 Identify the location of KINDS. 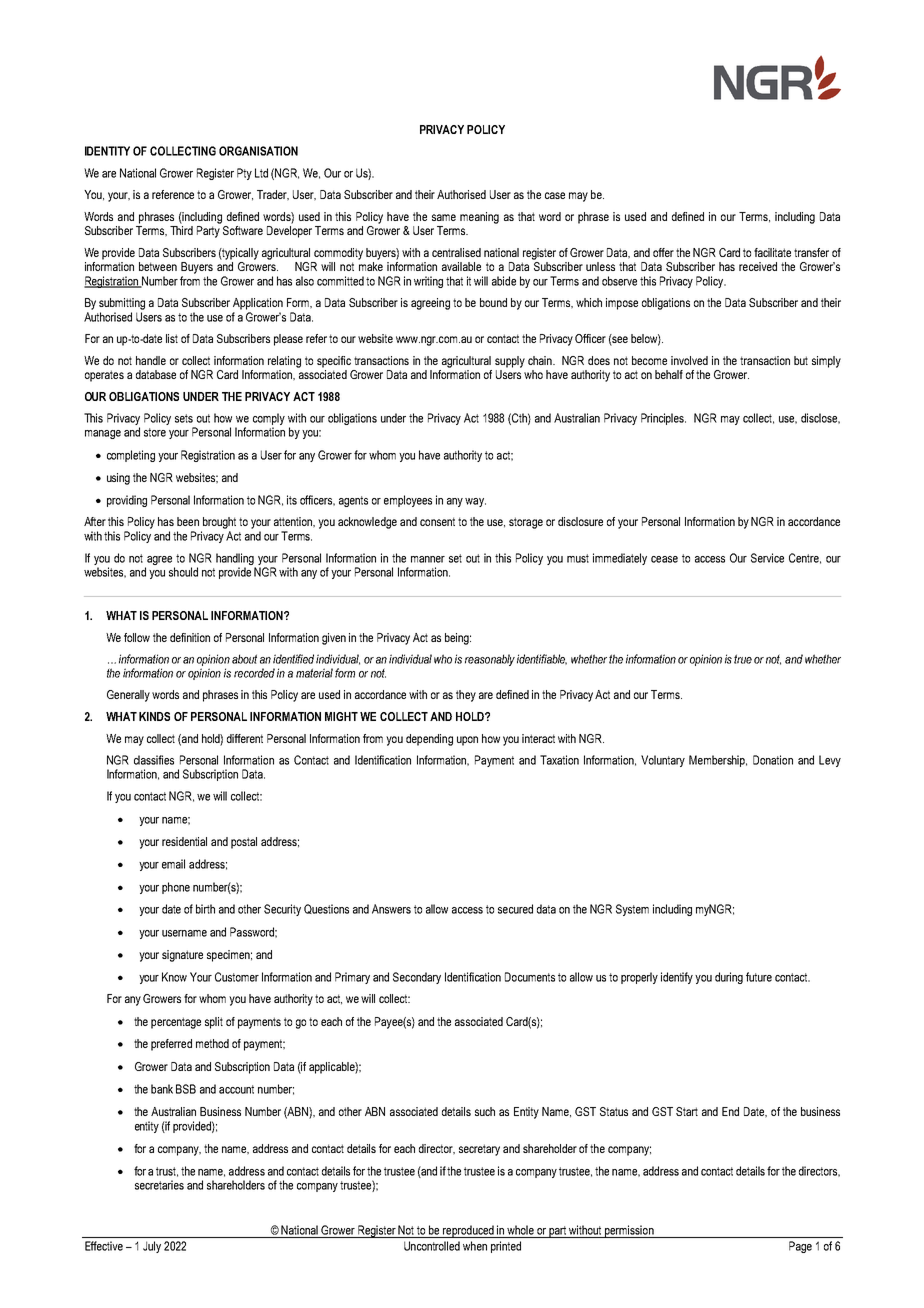
(154, 716).
